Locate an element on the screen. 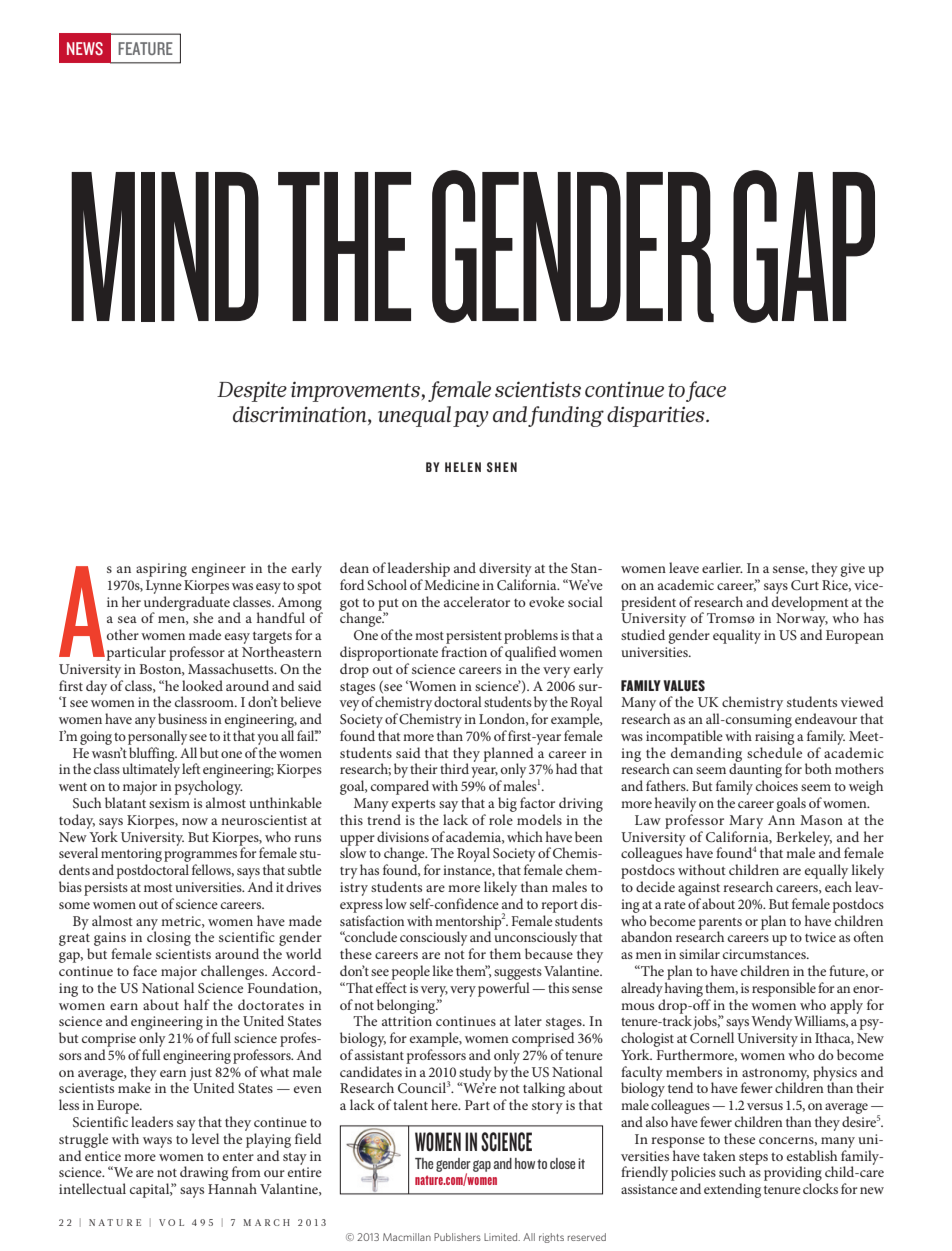 This screenshot has height=1251, width=952. Publishers is located at coordinates (457, 1237).
